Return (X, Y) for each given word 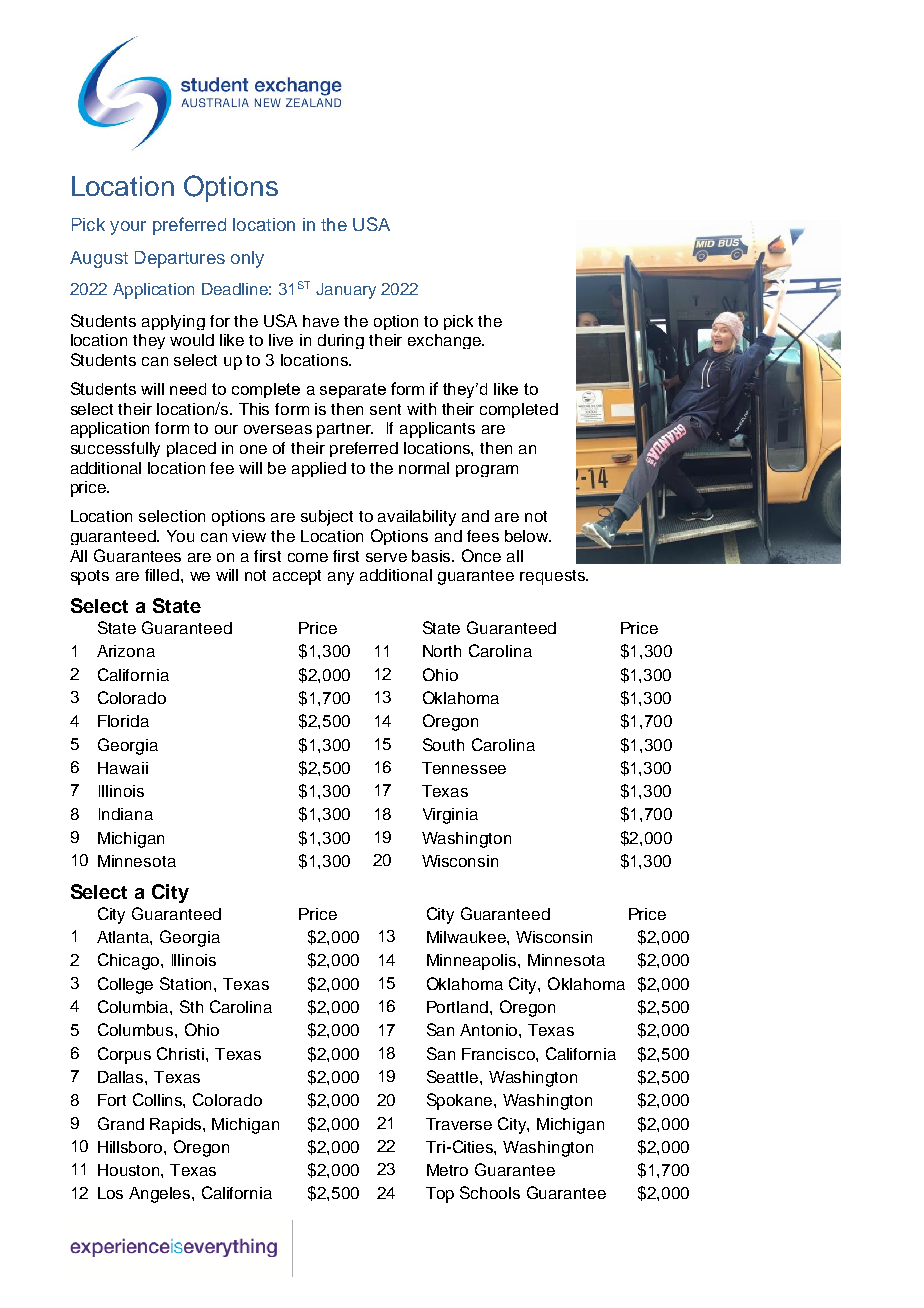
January (346, 291)
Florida (123, 721)
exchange (446, 341)
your (128, 228)
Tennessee (464, 768)
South (443, 744)
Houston (130, 1170)
